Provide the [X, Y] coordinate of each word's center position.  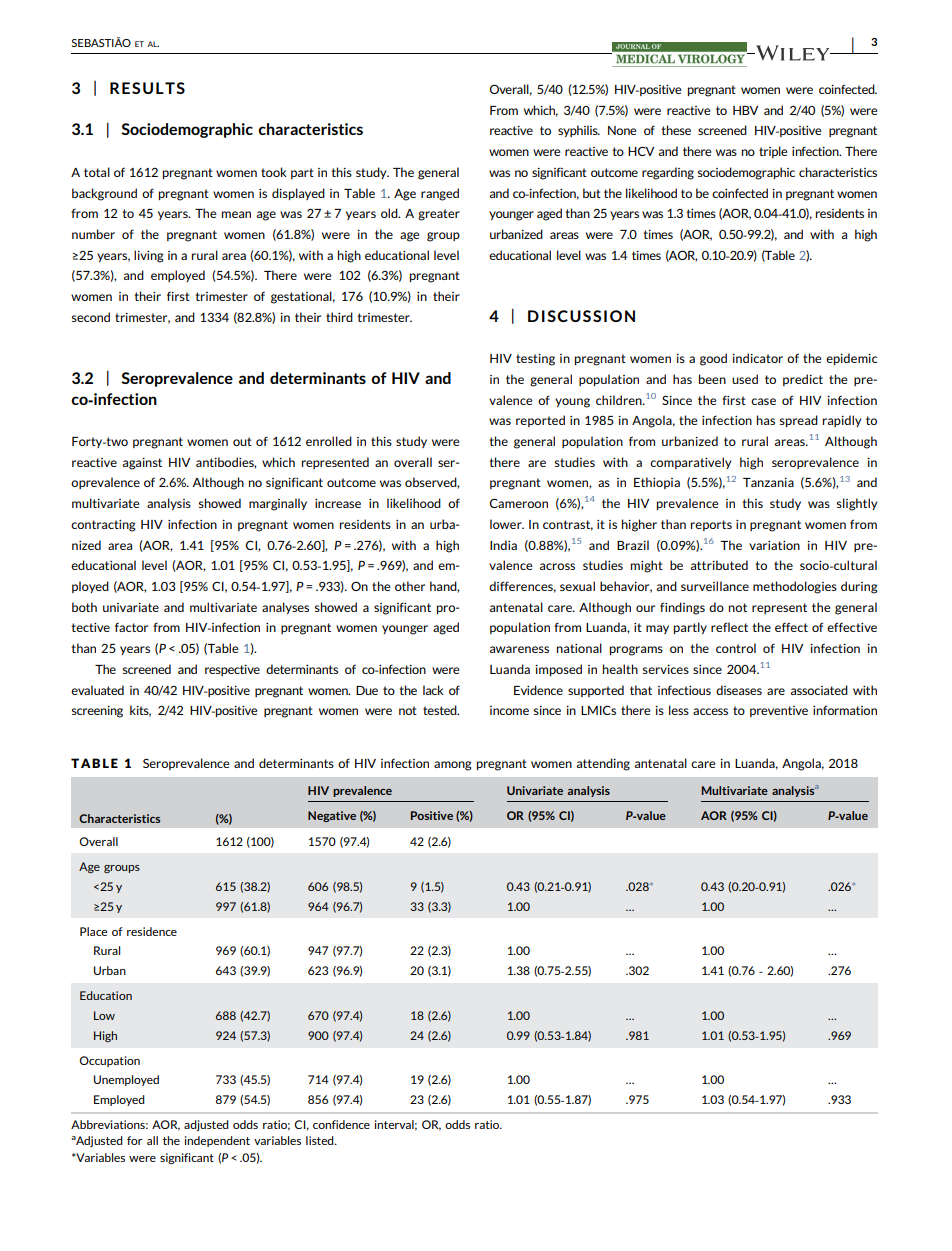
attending [603, 764]
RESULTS [147, 88]
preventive [779, 711]
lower [507, 524]
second [91, 317]
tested [441, 710]
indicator [757, 358]
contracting [103, 526]
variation [774, 545]
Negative [332, 816]
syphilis [579, 131]
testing [535, 360]
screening [97, 712]
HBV [745, 110]
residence [152, 931]
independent [217, 1141]
